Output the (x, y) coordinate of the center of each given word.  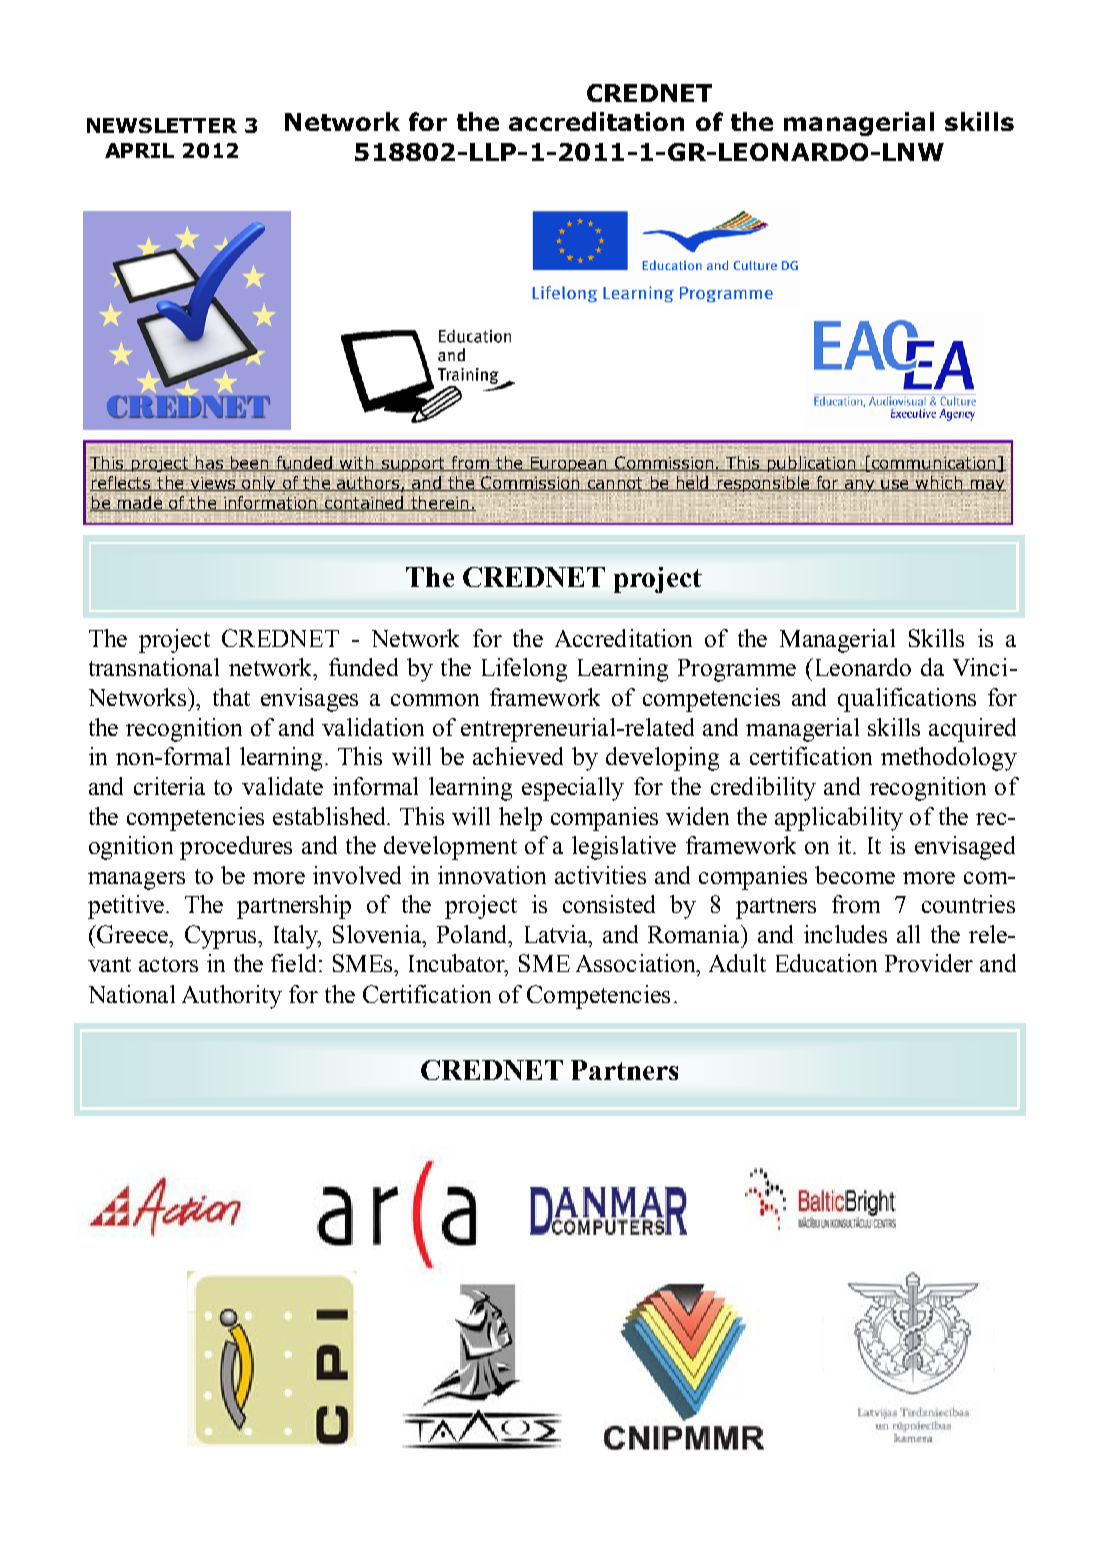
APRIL (139, 150)
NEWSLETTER (162, 125)
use (896, 485)
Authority (232, 997)
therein (440, 503)
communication (934, 464)
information (270, 502)
